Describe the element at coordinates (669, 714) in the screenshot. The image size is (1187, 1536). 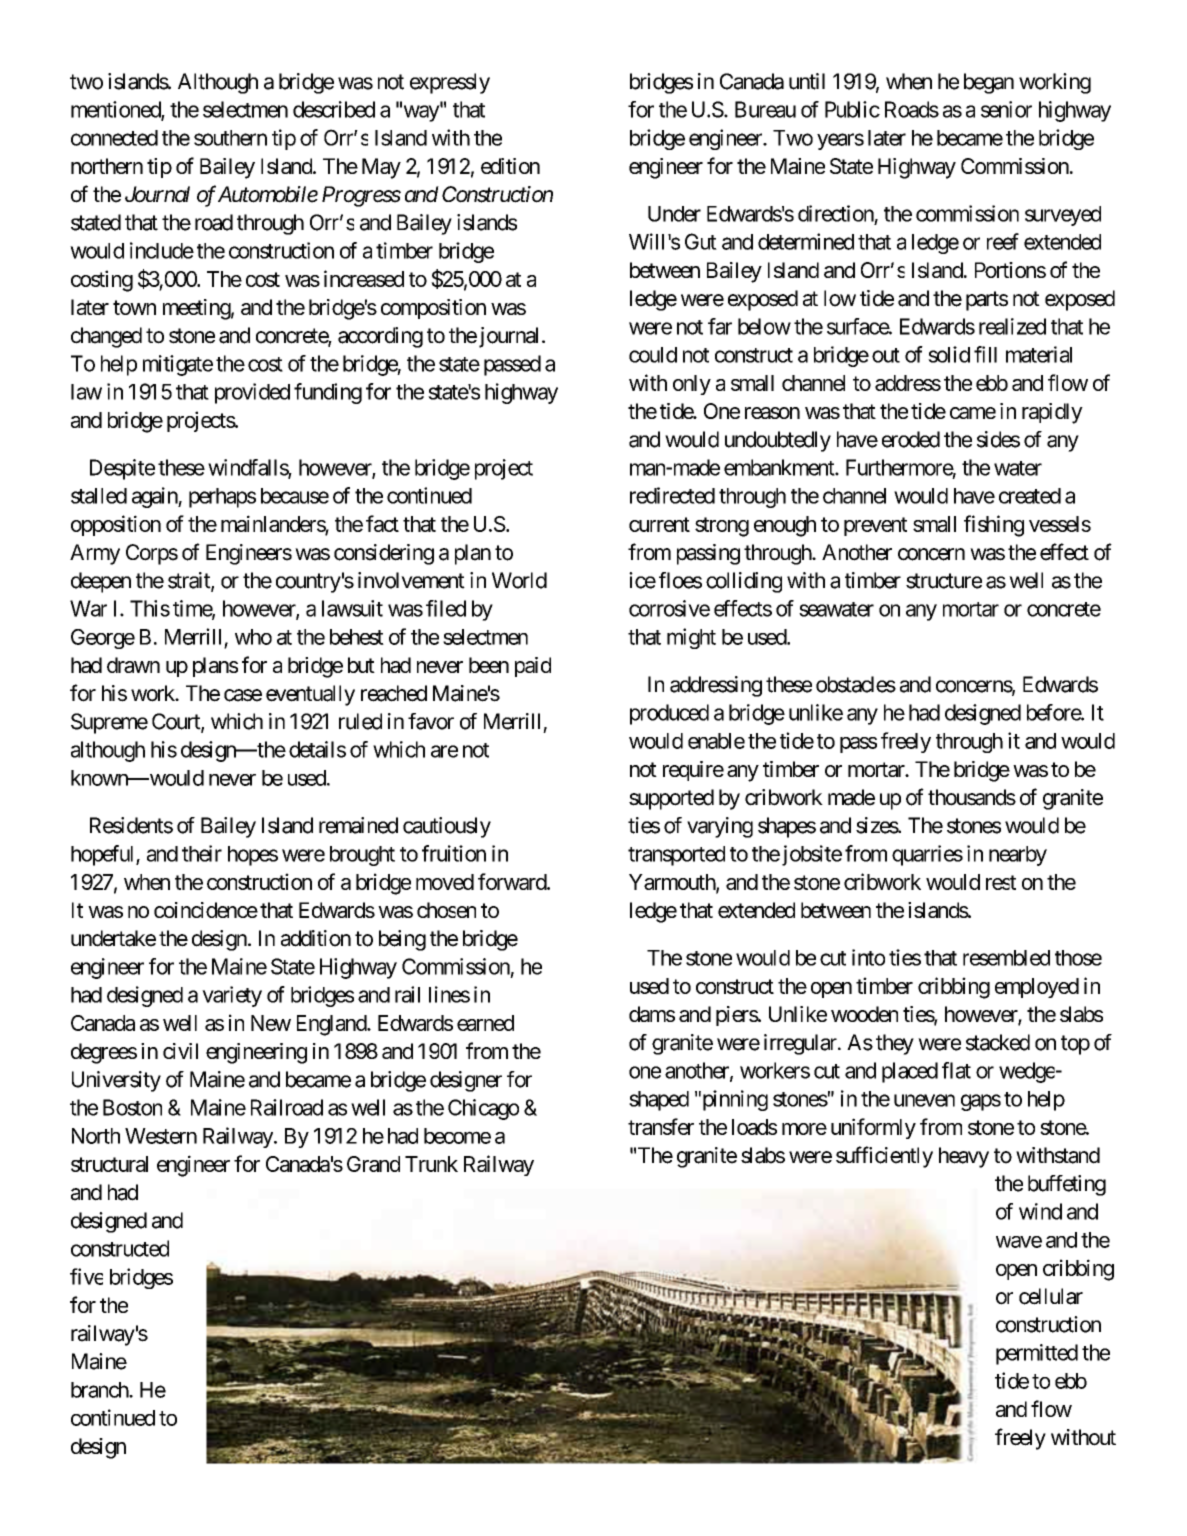
I see `produced` at that location.
